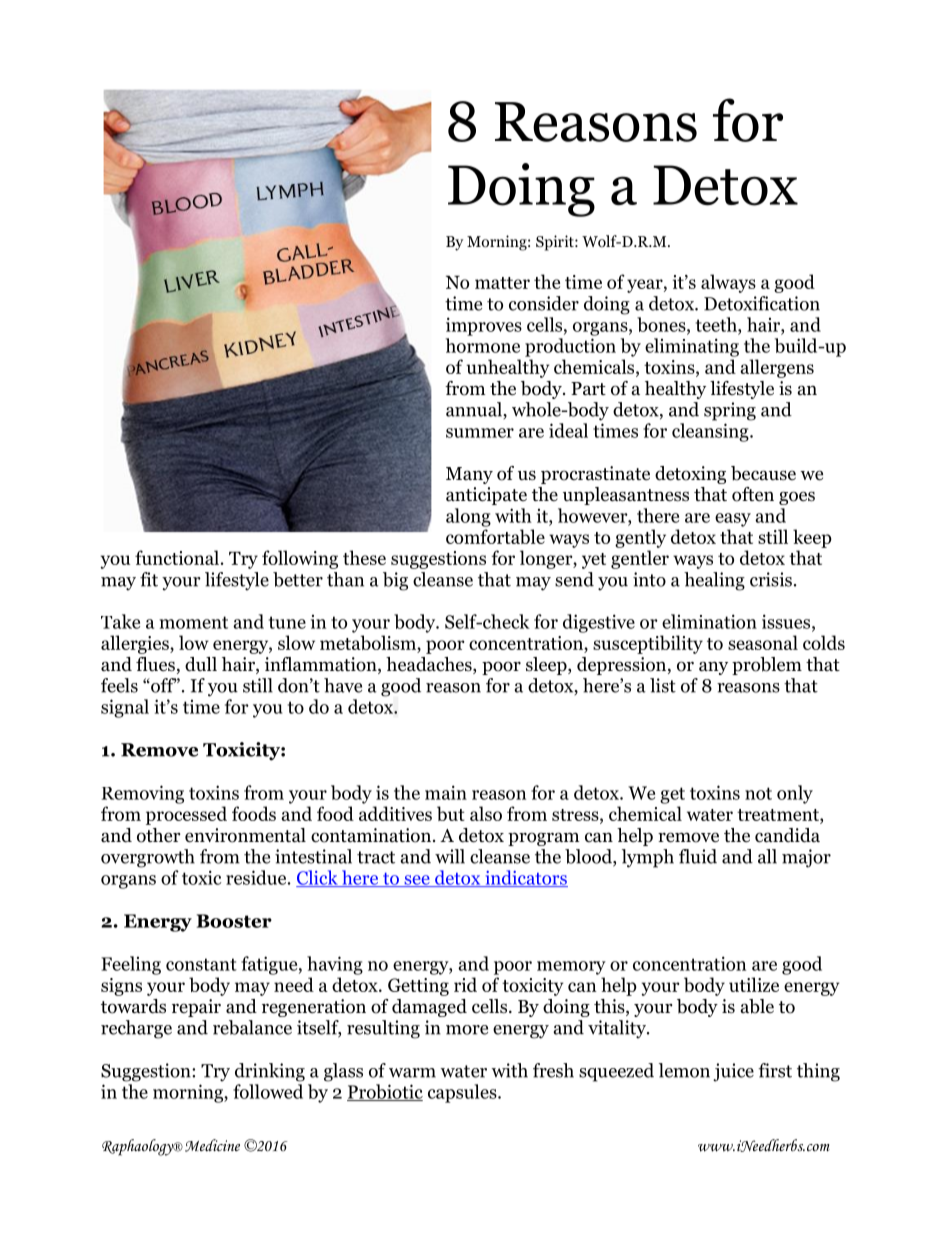 This document has width=952, height=1233. What do you see at coordinates (502, 283) in the document?
I see `matter` at bounding box center [502, 283].
